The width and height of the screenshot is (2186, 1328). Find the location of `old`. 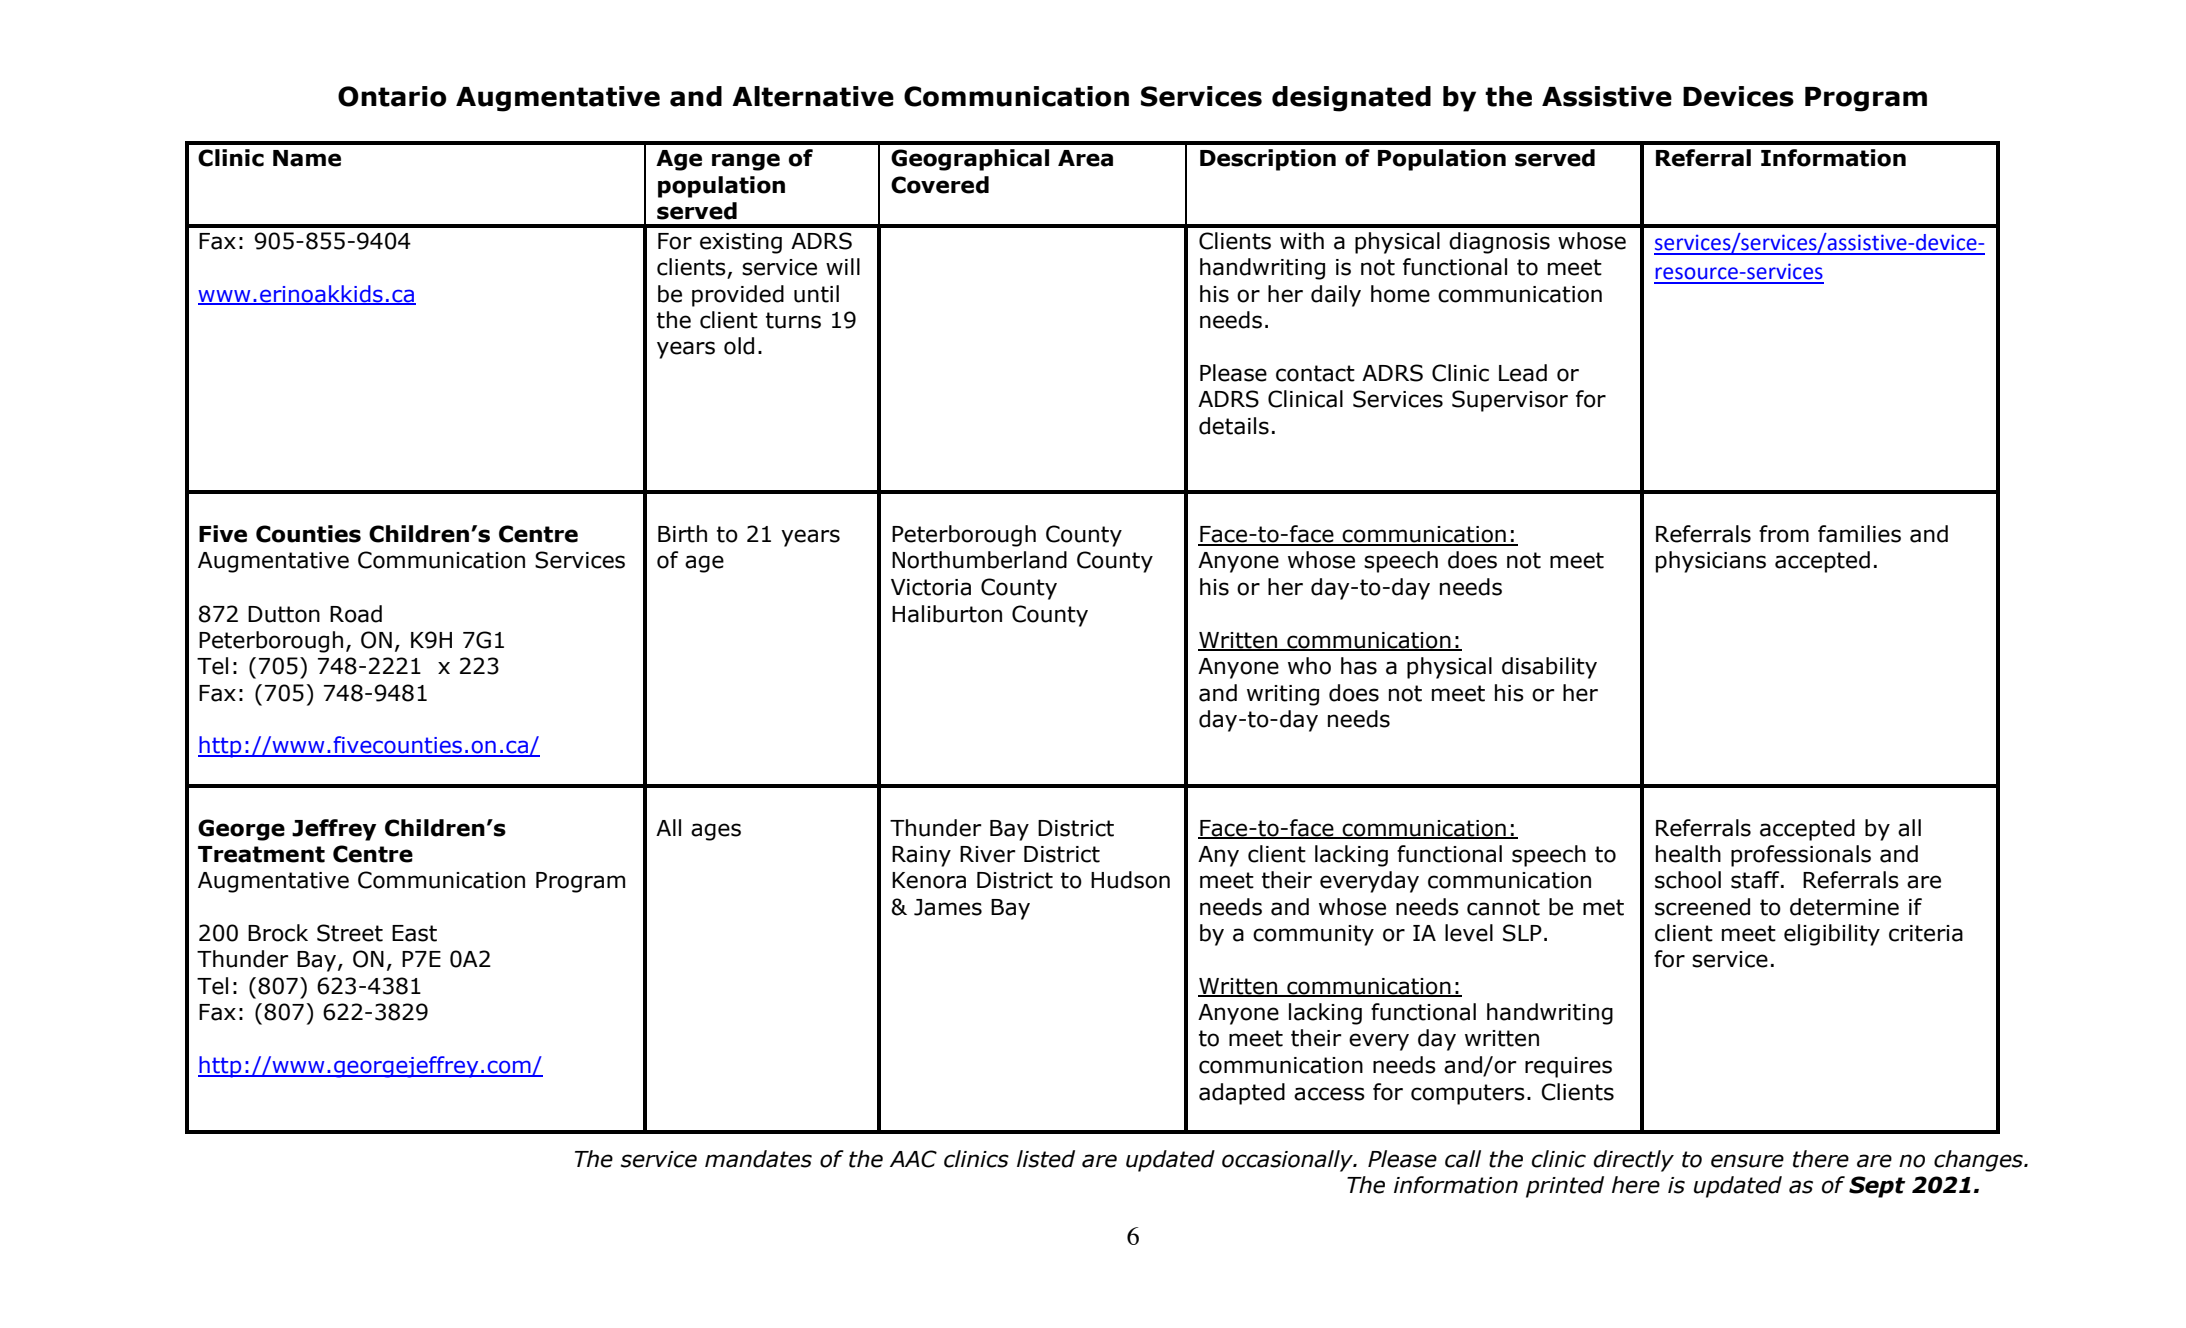

old is located at coordinates (739, 346).
